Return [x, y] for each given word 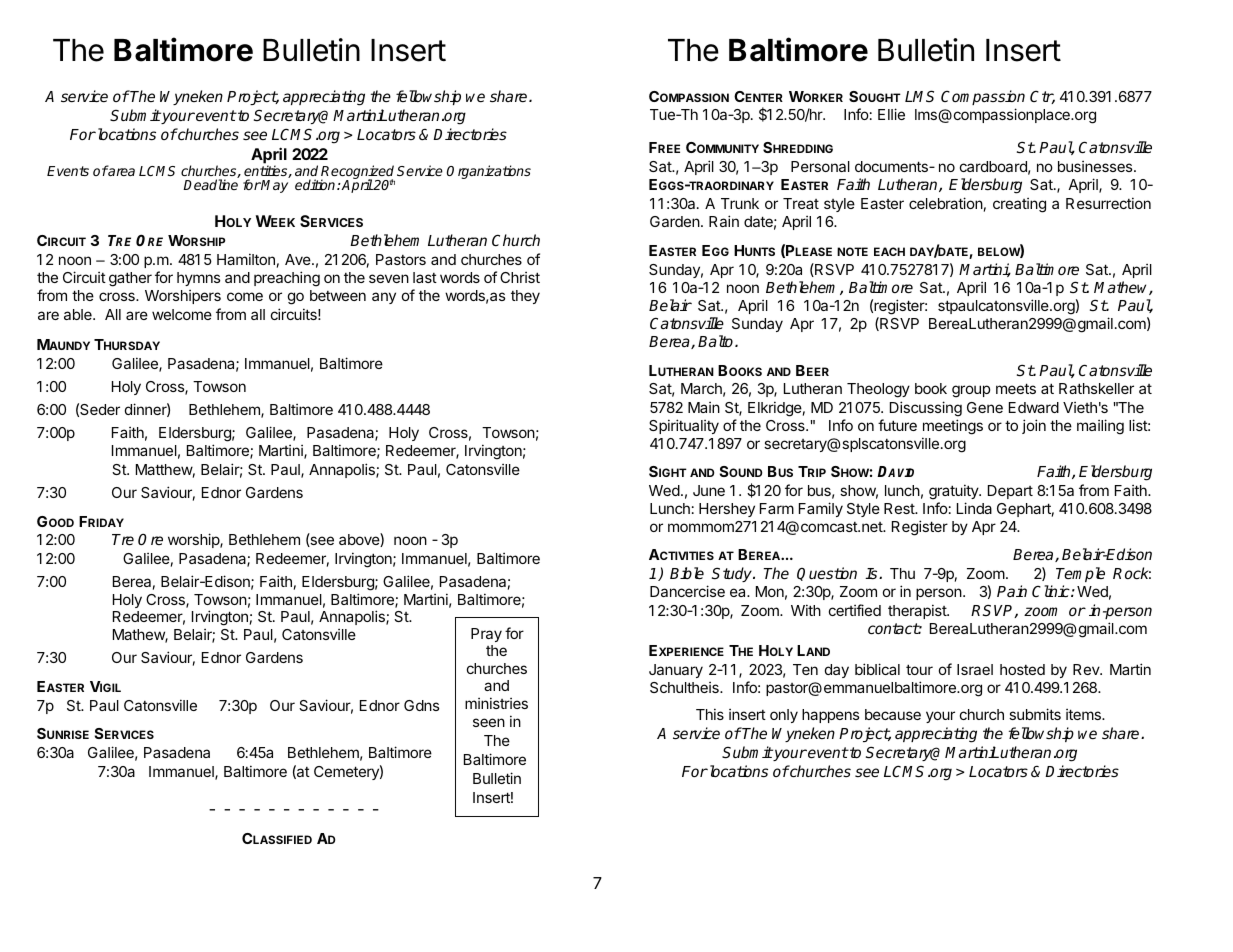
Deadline [210, 184]
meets [1016, 388]
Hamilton [246, 259]
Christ [520, 277]
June [709, 490]
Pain [1012, 591]
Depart [1010, 492]
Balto [717, 341]
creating [1019, 205]
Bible [687, 573]
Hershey [727, 510]
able [79, 314]
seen [489, 722]
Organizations [489, 172]
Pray [486, 635]
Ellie [891, 114]
